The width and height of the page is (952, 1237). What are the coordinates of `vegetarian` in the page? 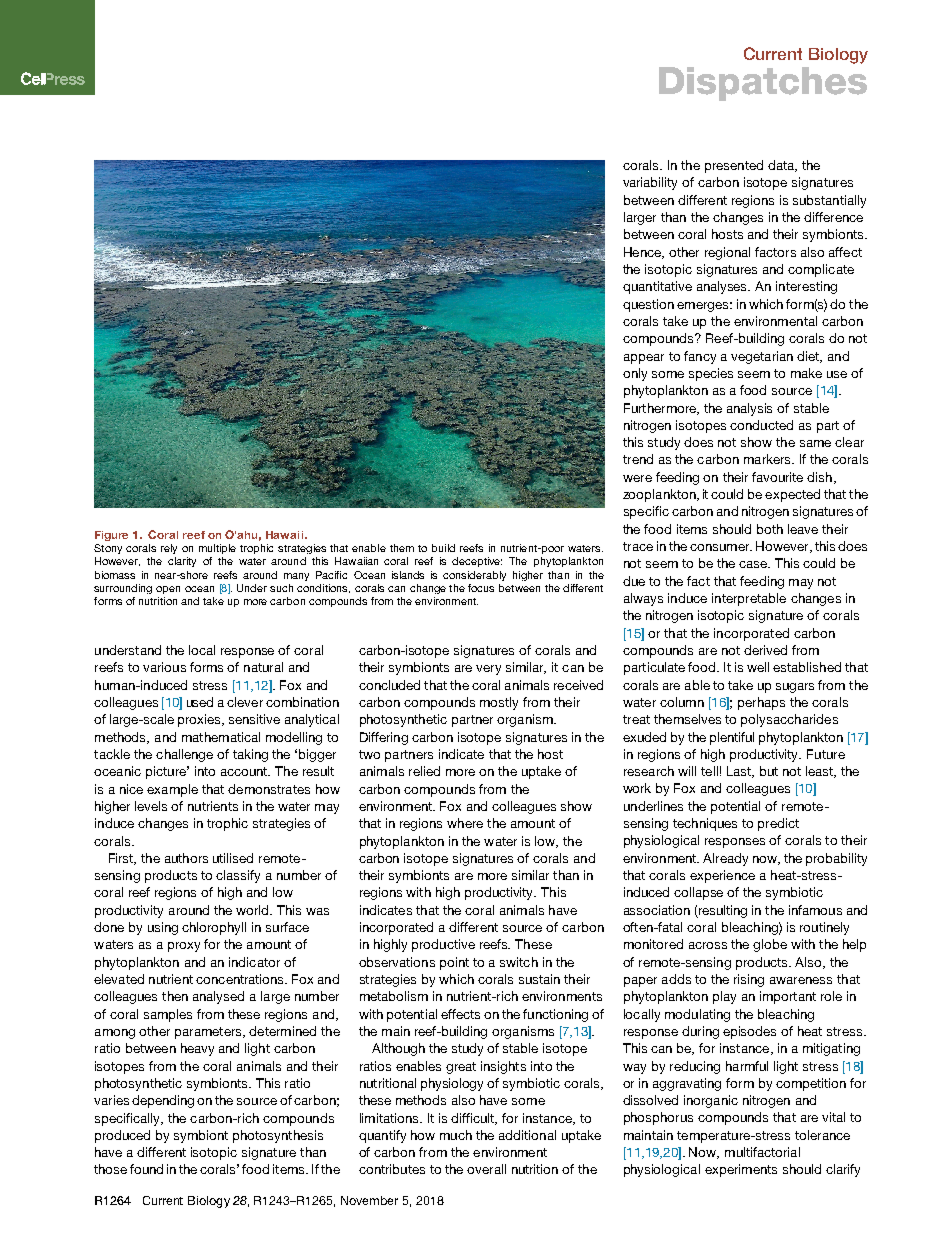 It's located at (762, 357).
